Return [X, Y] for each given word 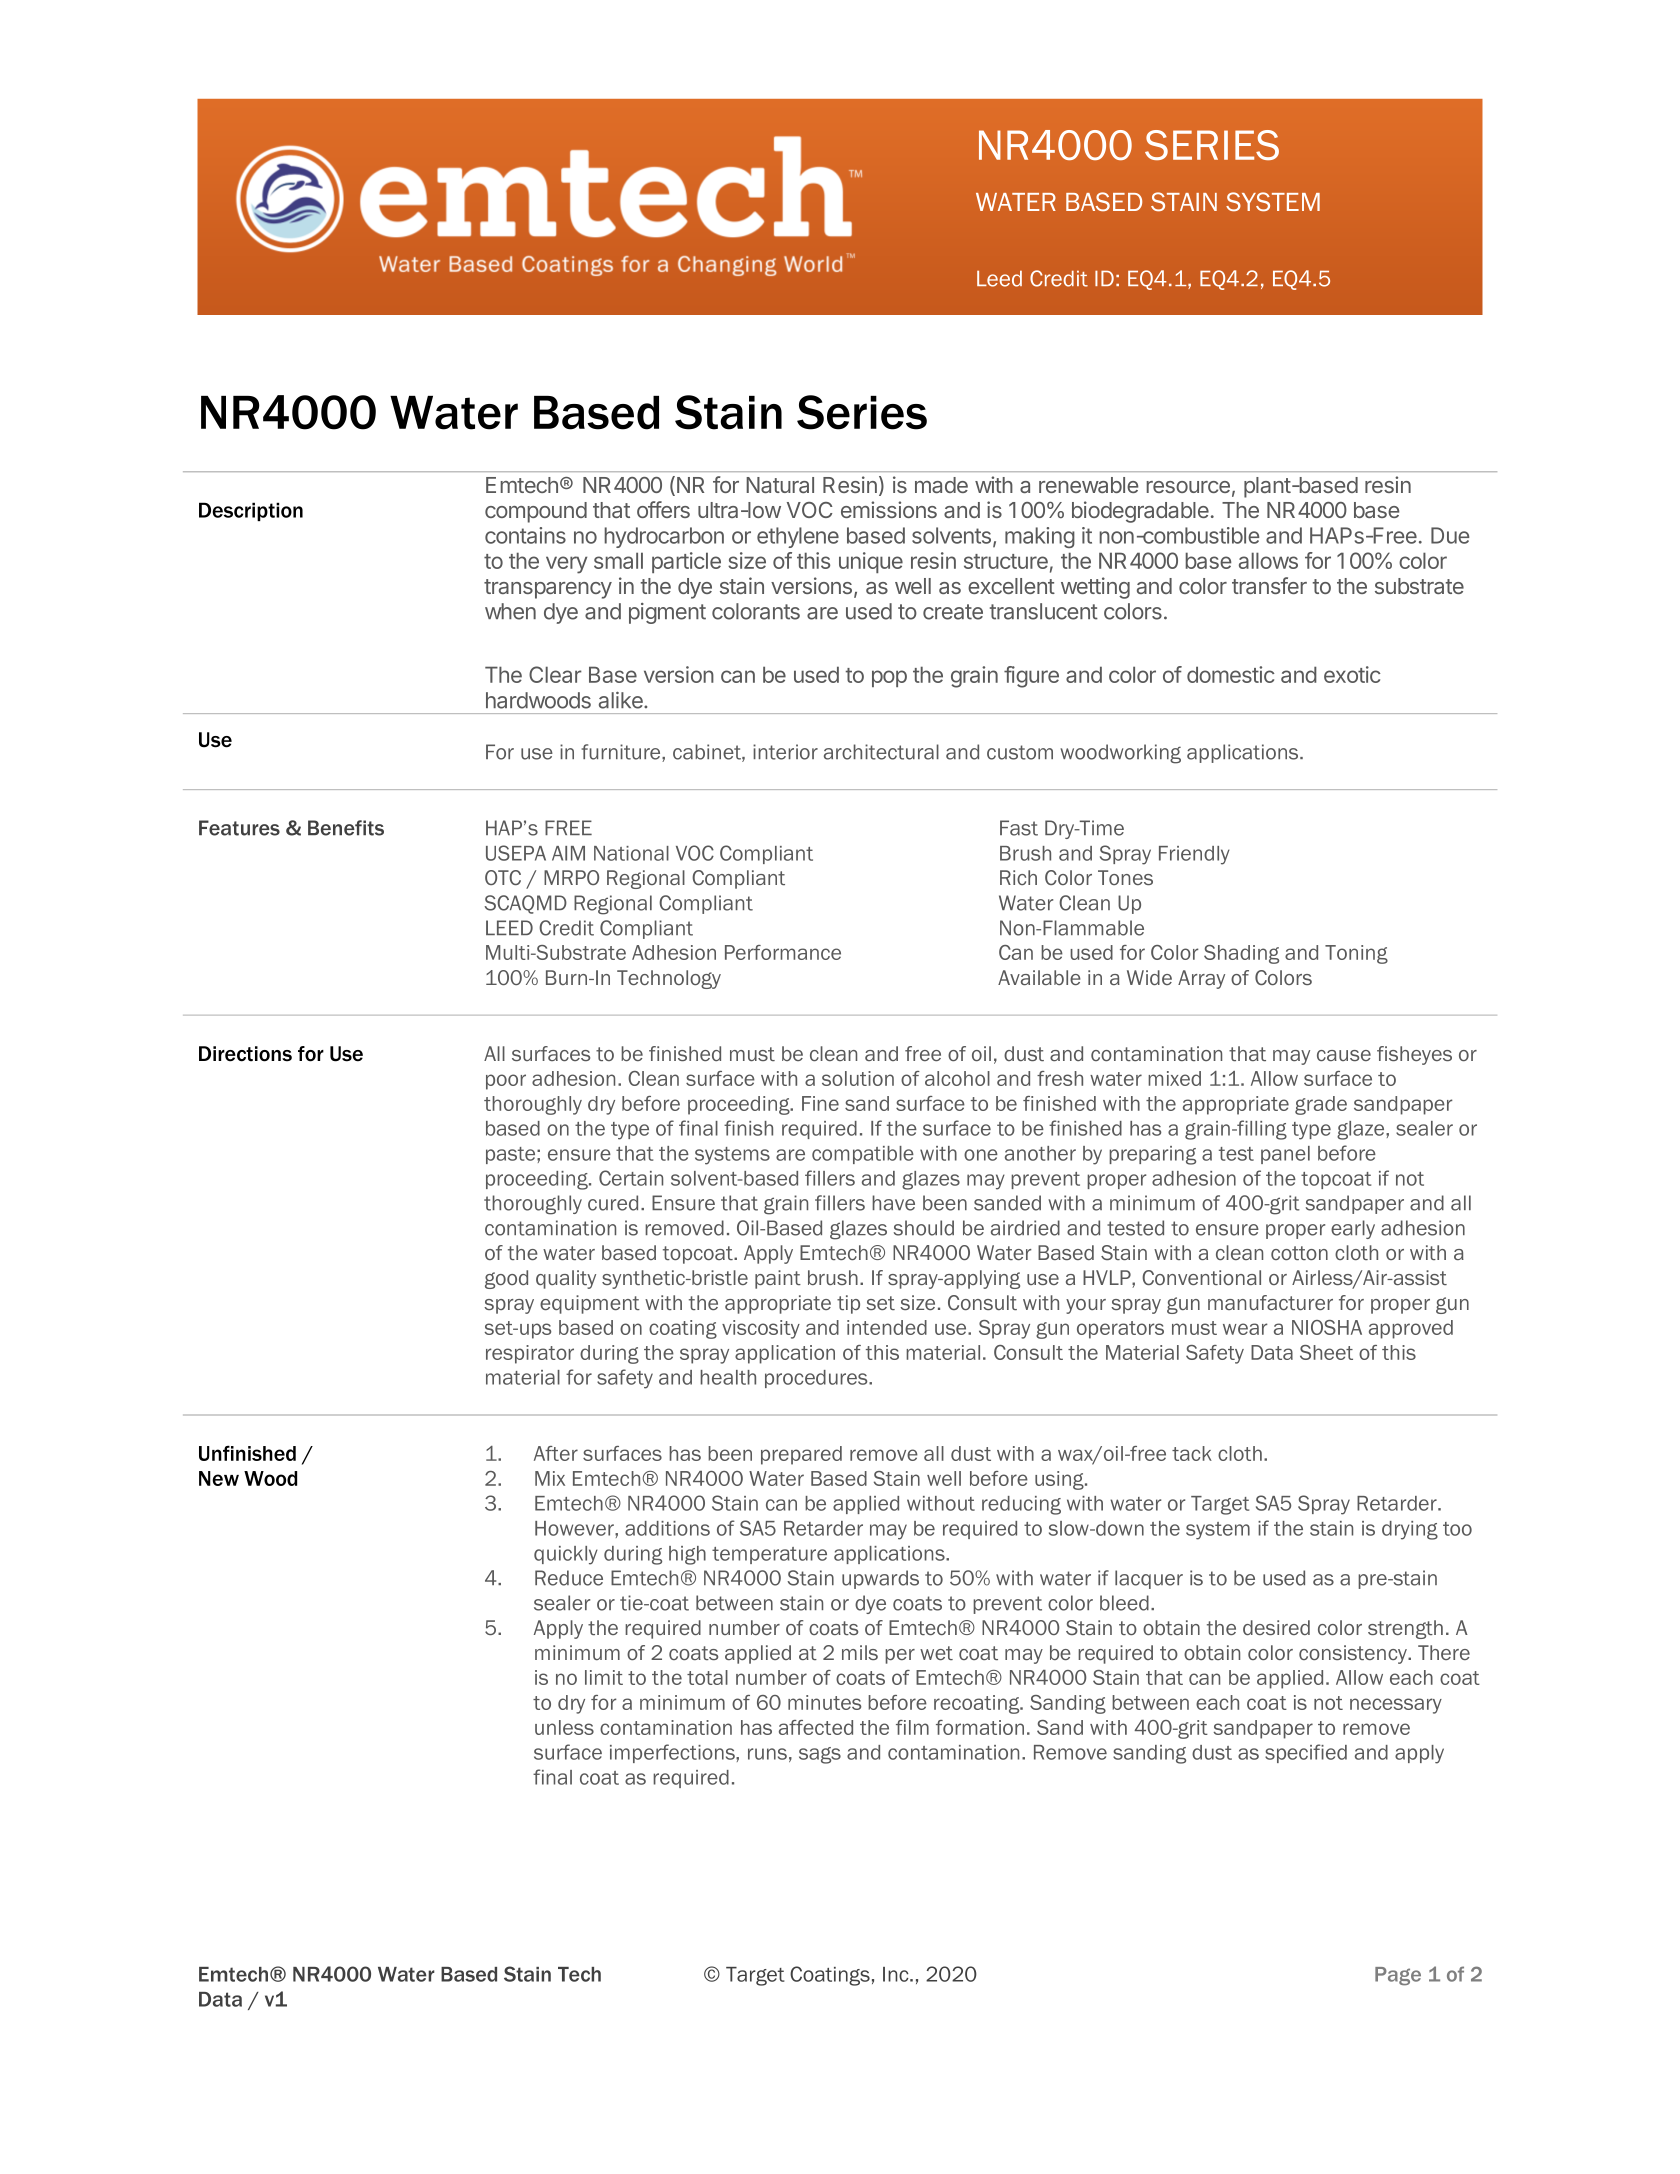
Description [251, 511]
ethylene [798, 537]
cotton [1299, 1253]
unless [564, 1727]
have [893, 1203]
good [506, 1279]
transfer [1269, 585]
